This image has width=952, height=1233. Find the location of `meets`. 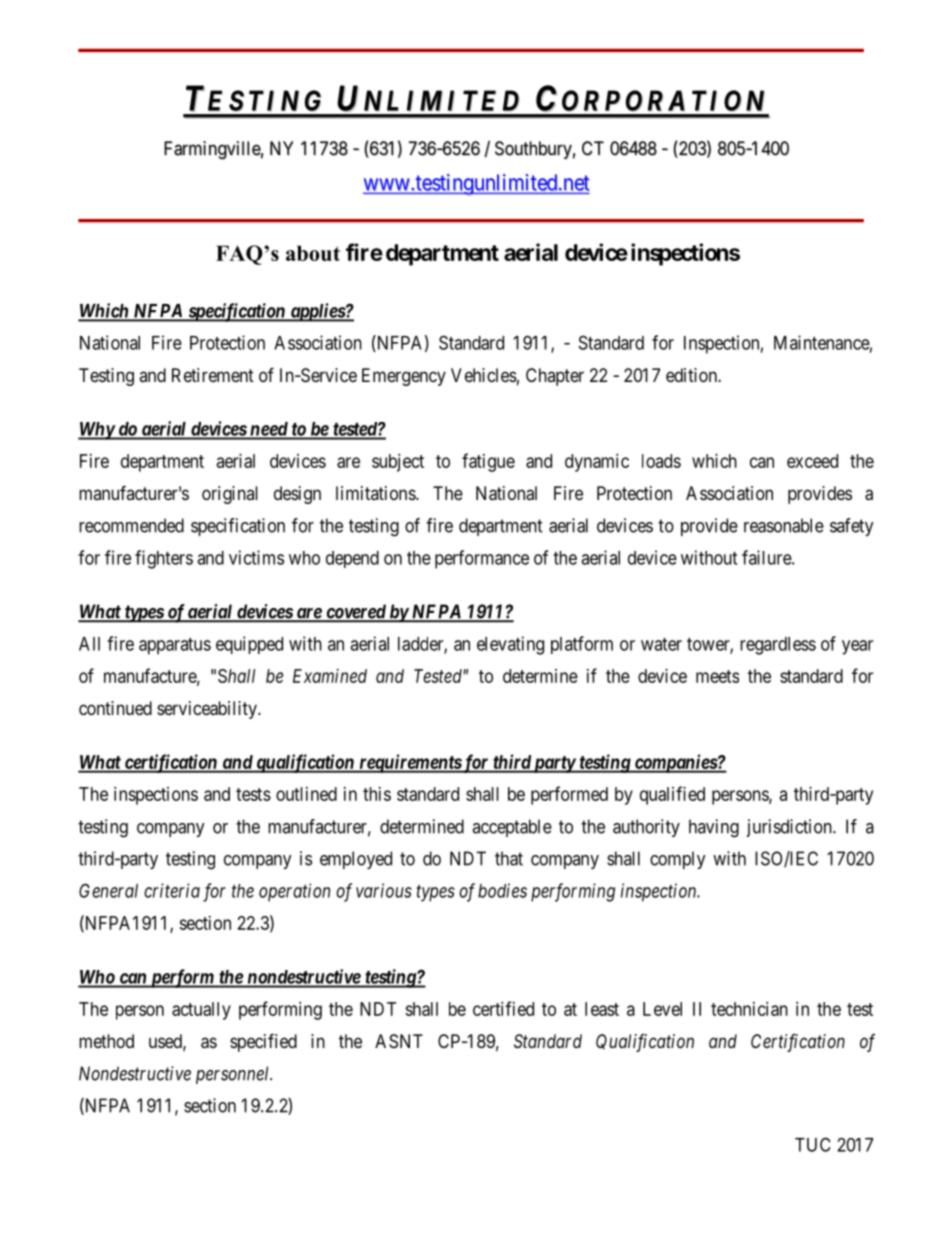

meets is located at coordinates (717, 676).
